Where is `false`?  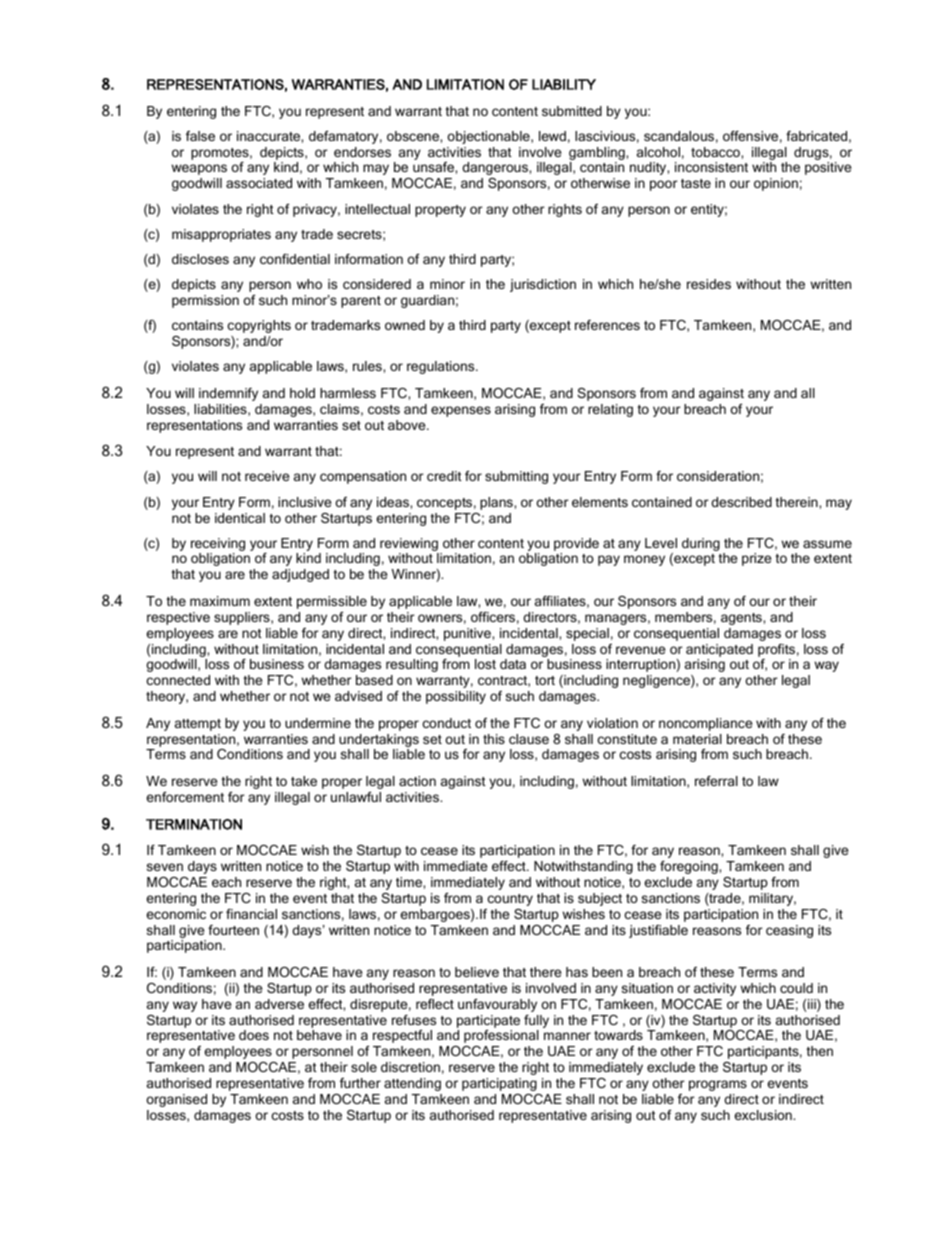 false is located at coordinates (200, 136).
